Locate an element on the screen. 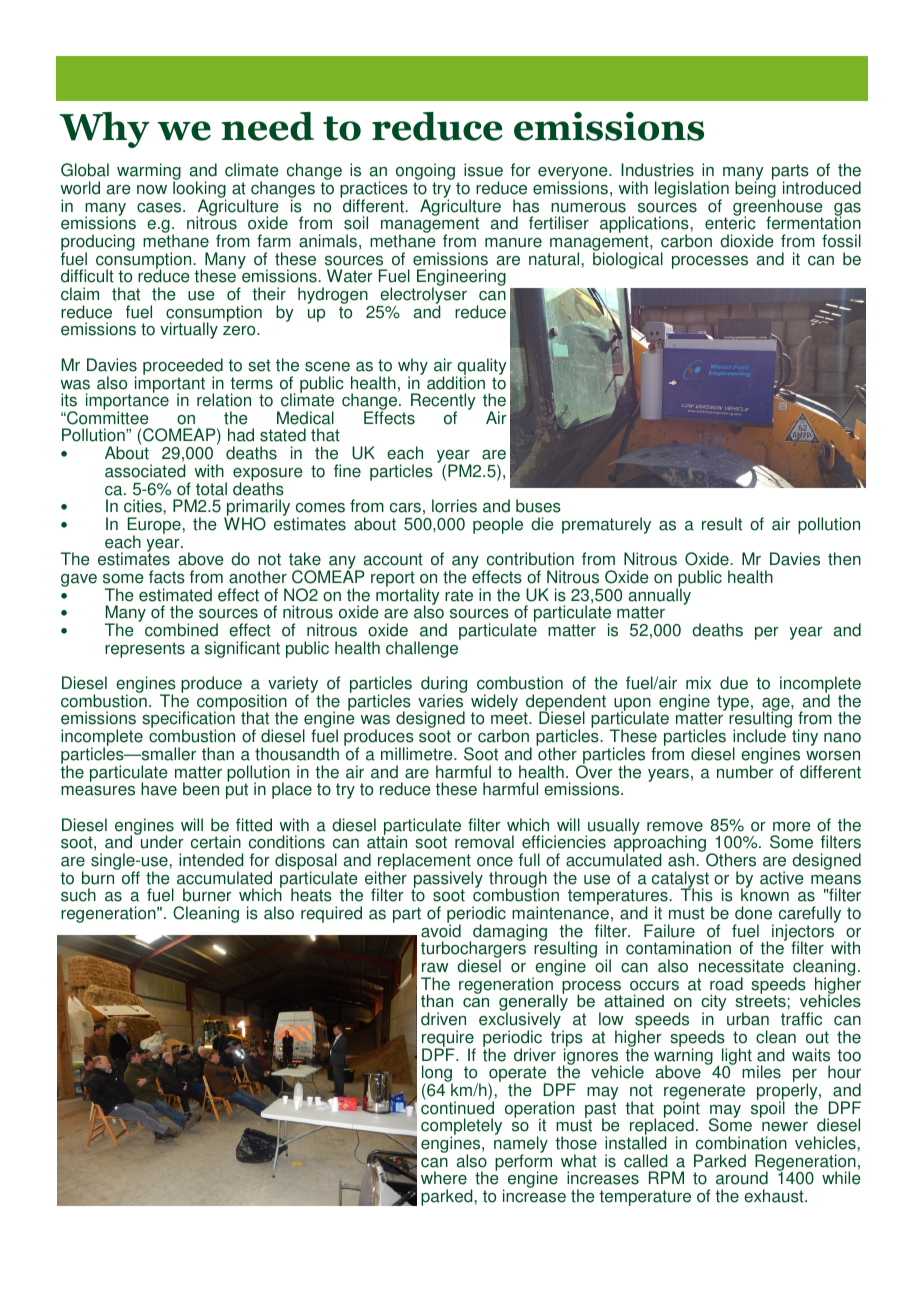 This screenshot has width=924, height=1308. issue is located at coordinates (483, 170).
